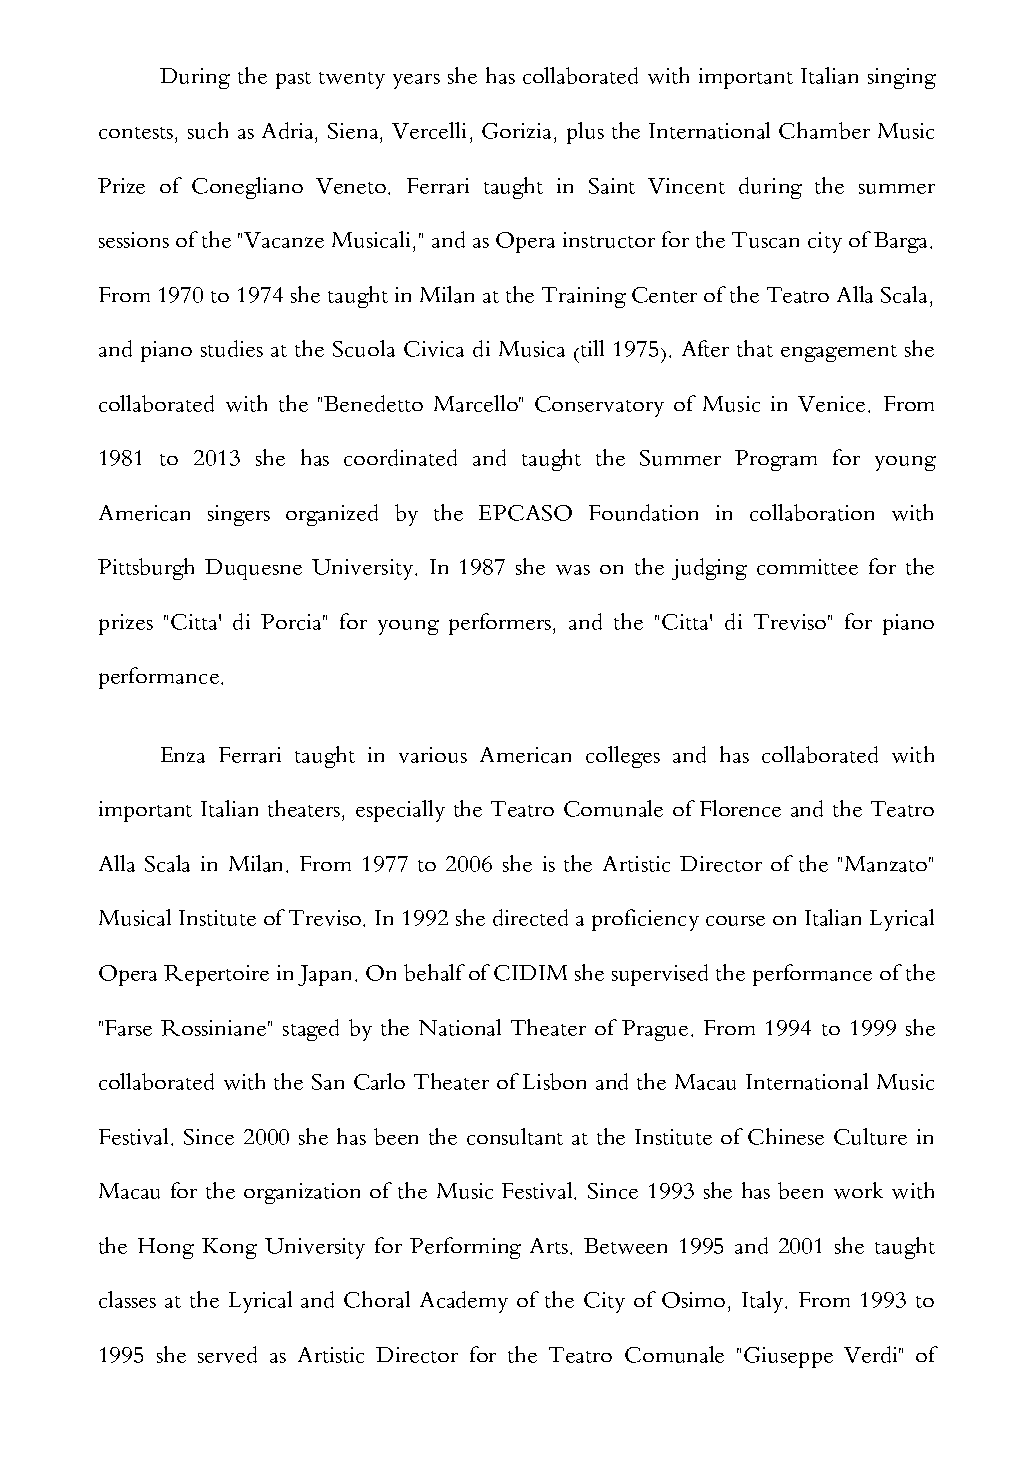  Describe the element at coordinates (433, 755) in the image. I see `various` at that location.
